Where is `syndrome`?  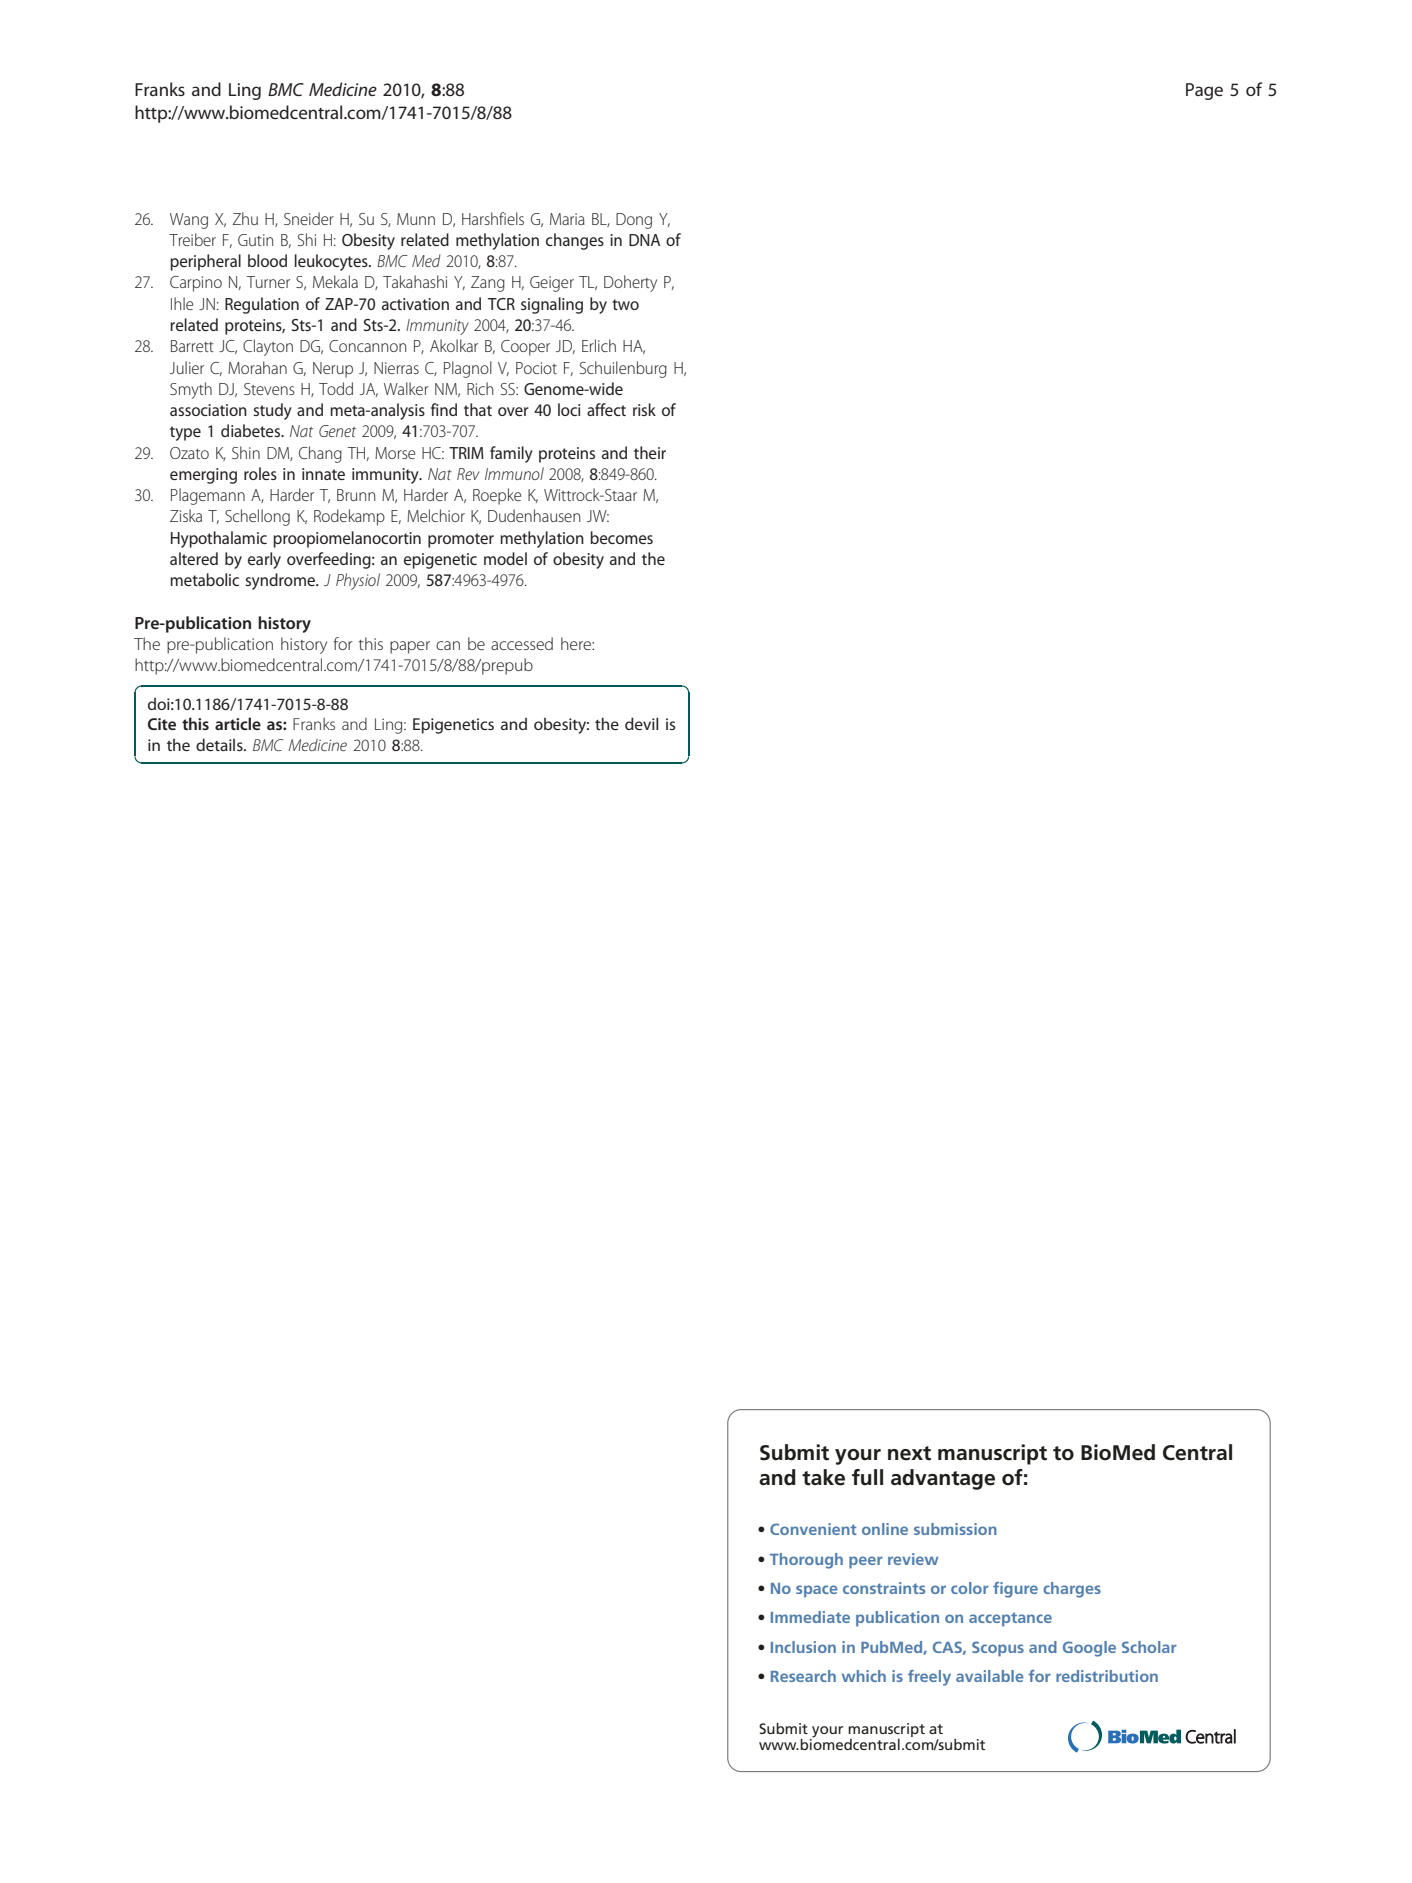
syndrome is located at coordinates (281, 581).
